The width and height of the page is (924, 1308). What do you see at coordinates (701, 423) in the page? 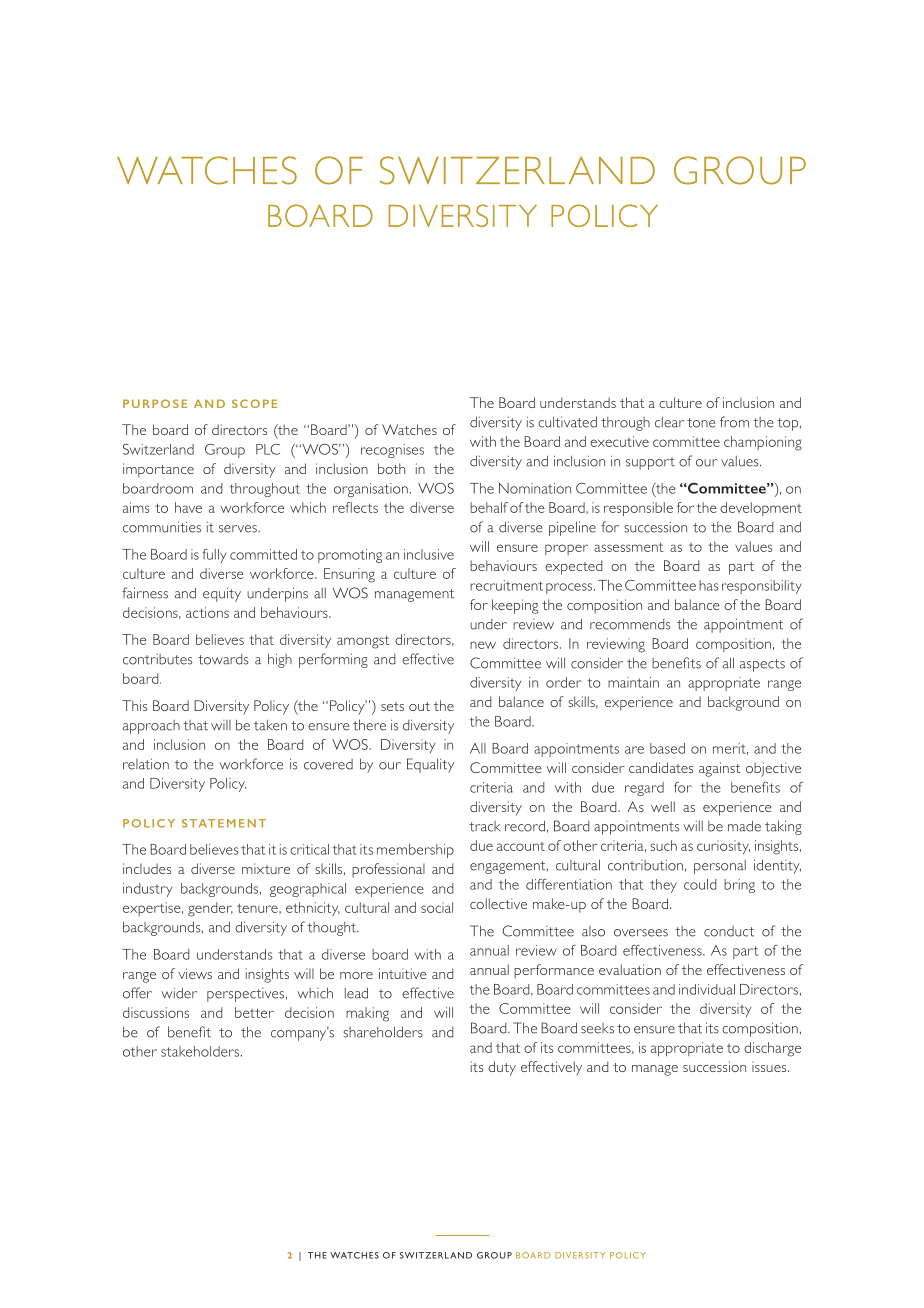
I see `tone` at bounding box center [701, 423].
